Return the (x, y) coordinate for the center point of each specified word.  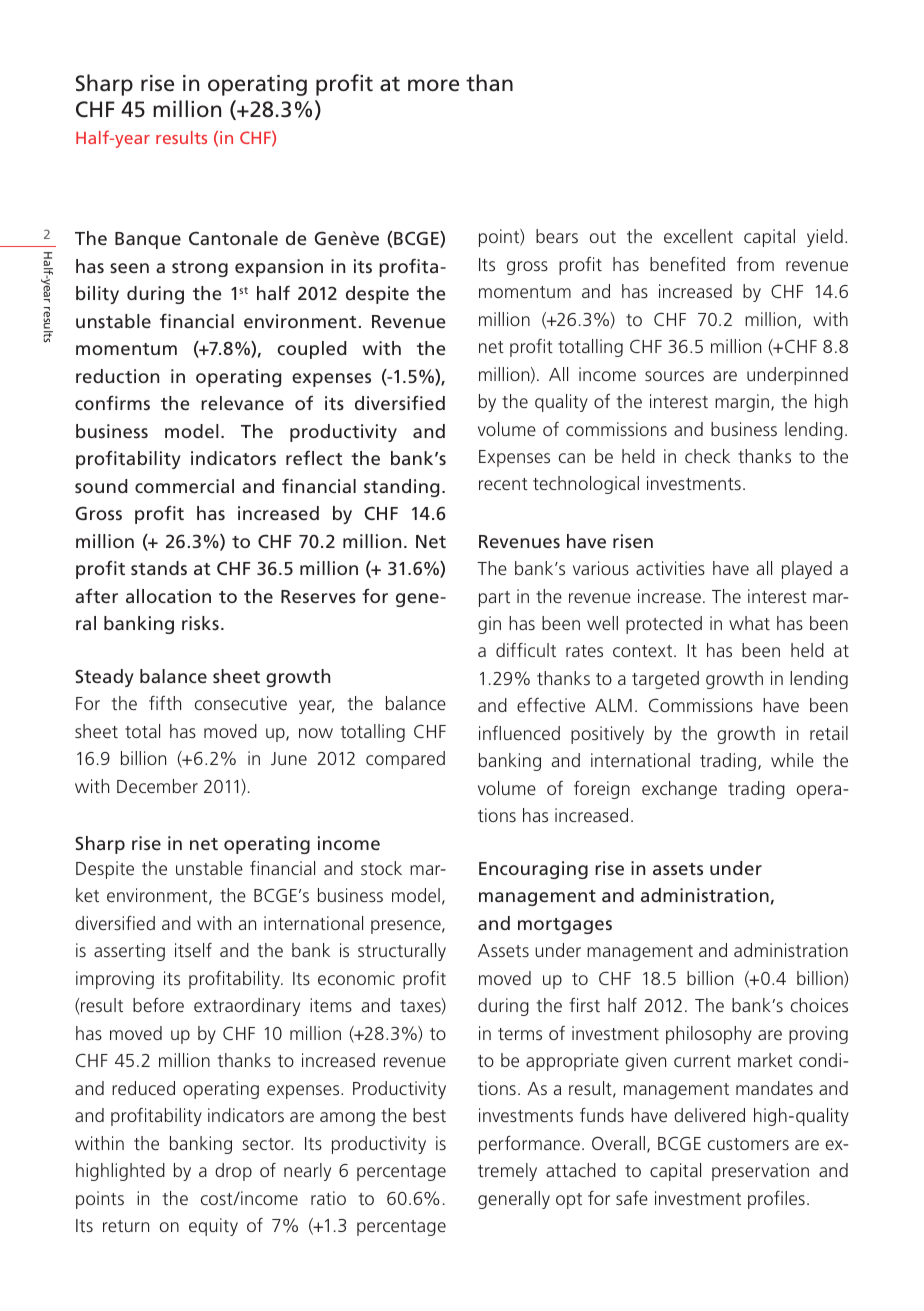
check (707, 456)
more (433, 85)
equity (213, 1227)
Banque (148, 240)
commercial (184, 486)
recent (503, 484)
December (157, 786)
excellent (698, 236)
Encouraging (533, 870)
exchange (679, 790)
